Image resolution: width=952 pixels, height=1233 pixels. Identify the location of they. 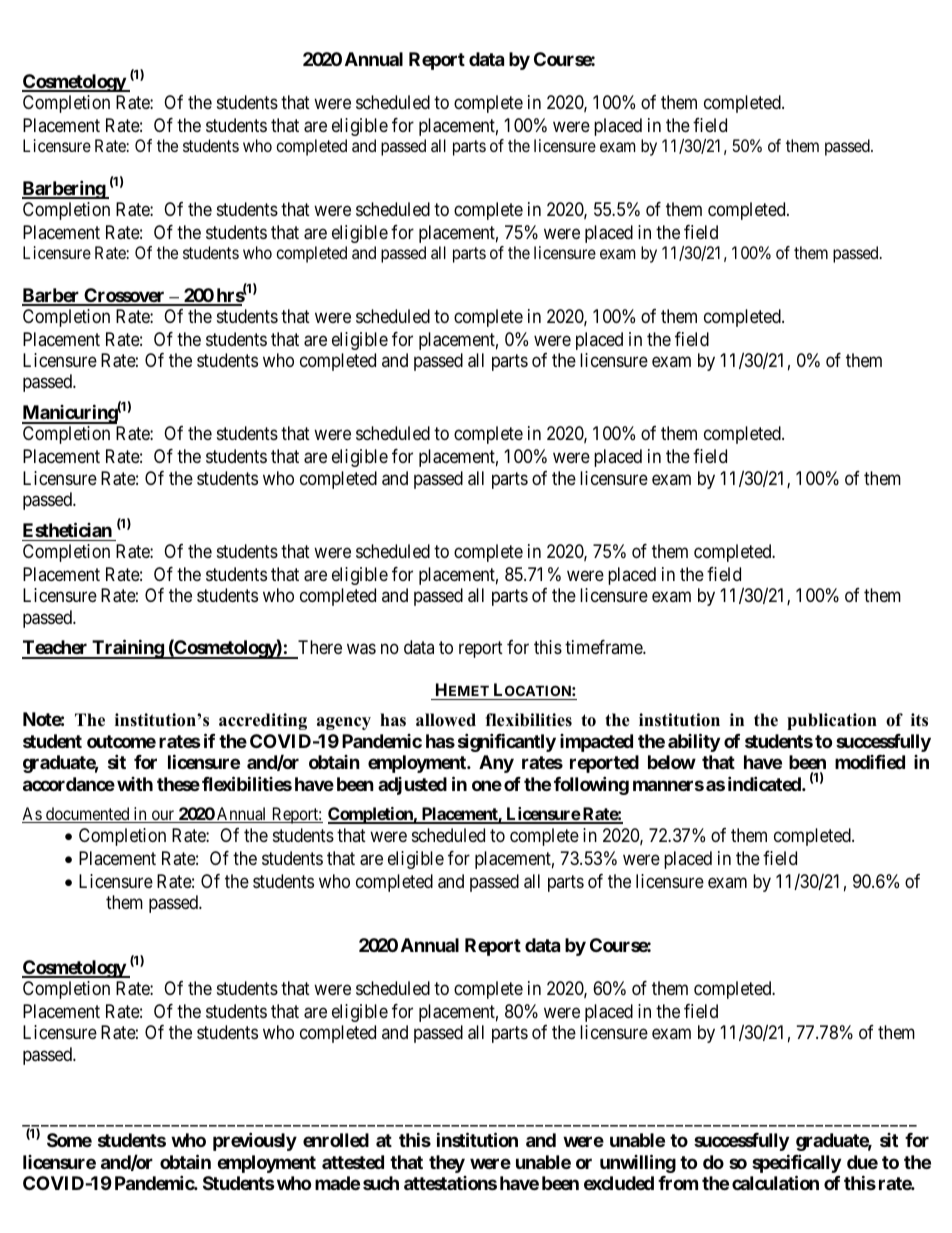
(447, 1164).
